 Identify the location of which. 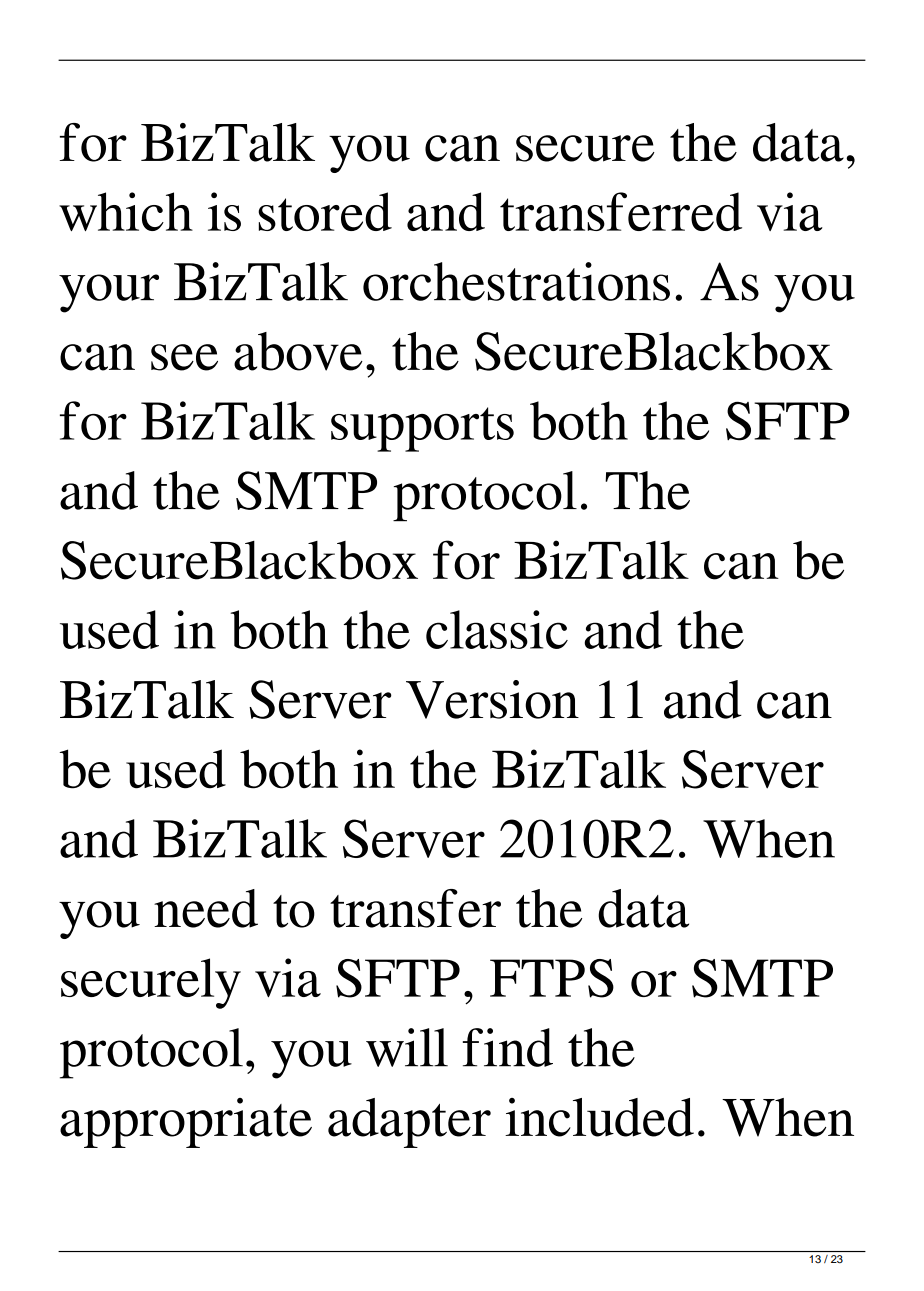
(126, 211).
